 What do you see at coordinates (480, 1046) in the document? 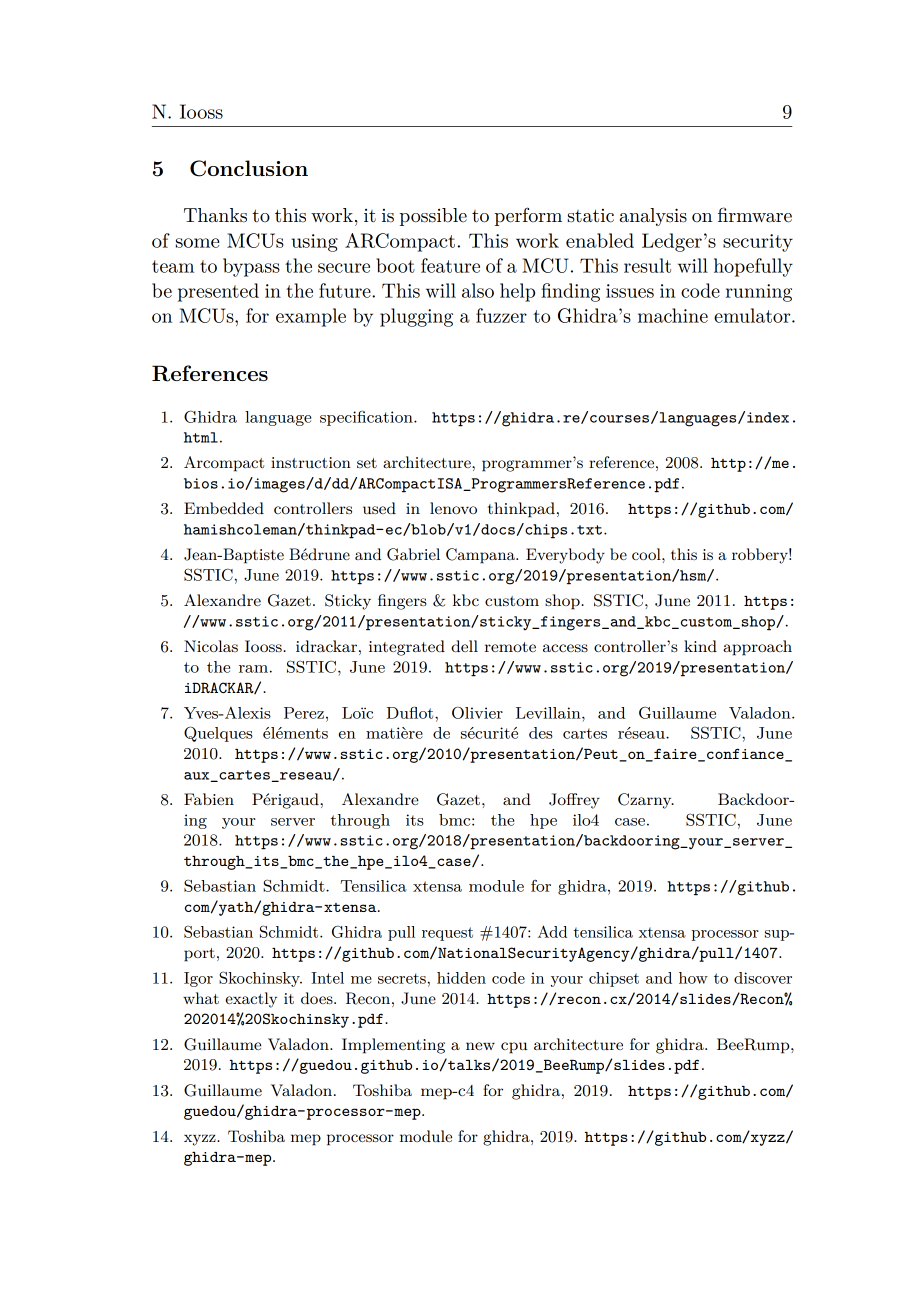
I see `new` at bounding box center [480, 1046].
